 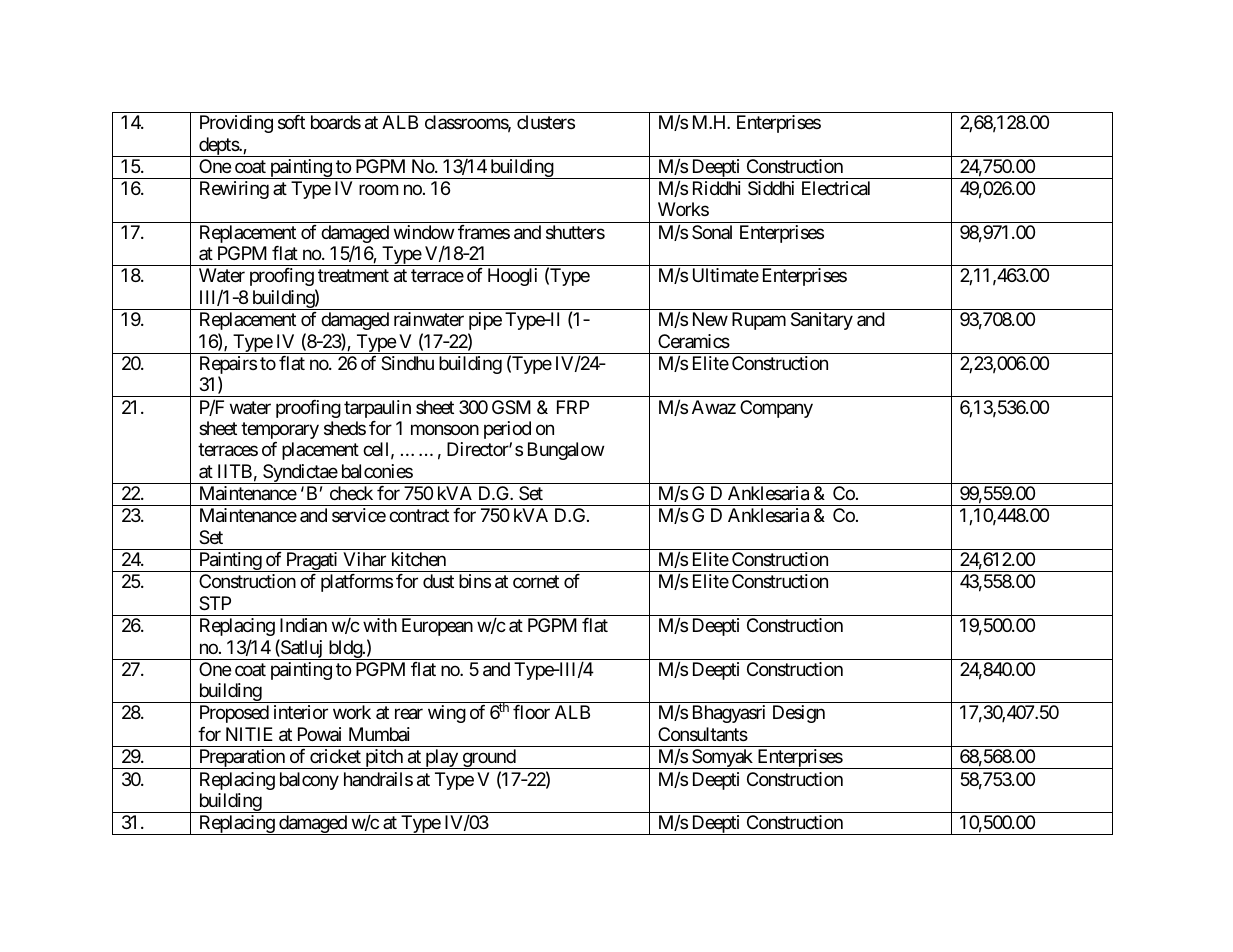 I want to click on Company, so click(x=776, y=409).
